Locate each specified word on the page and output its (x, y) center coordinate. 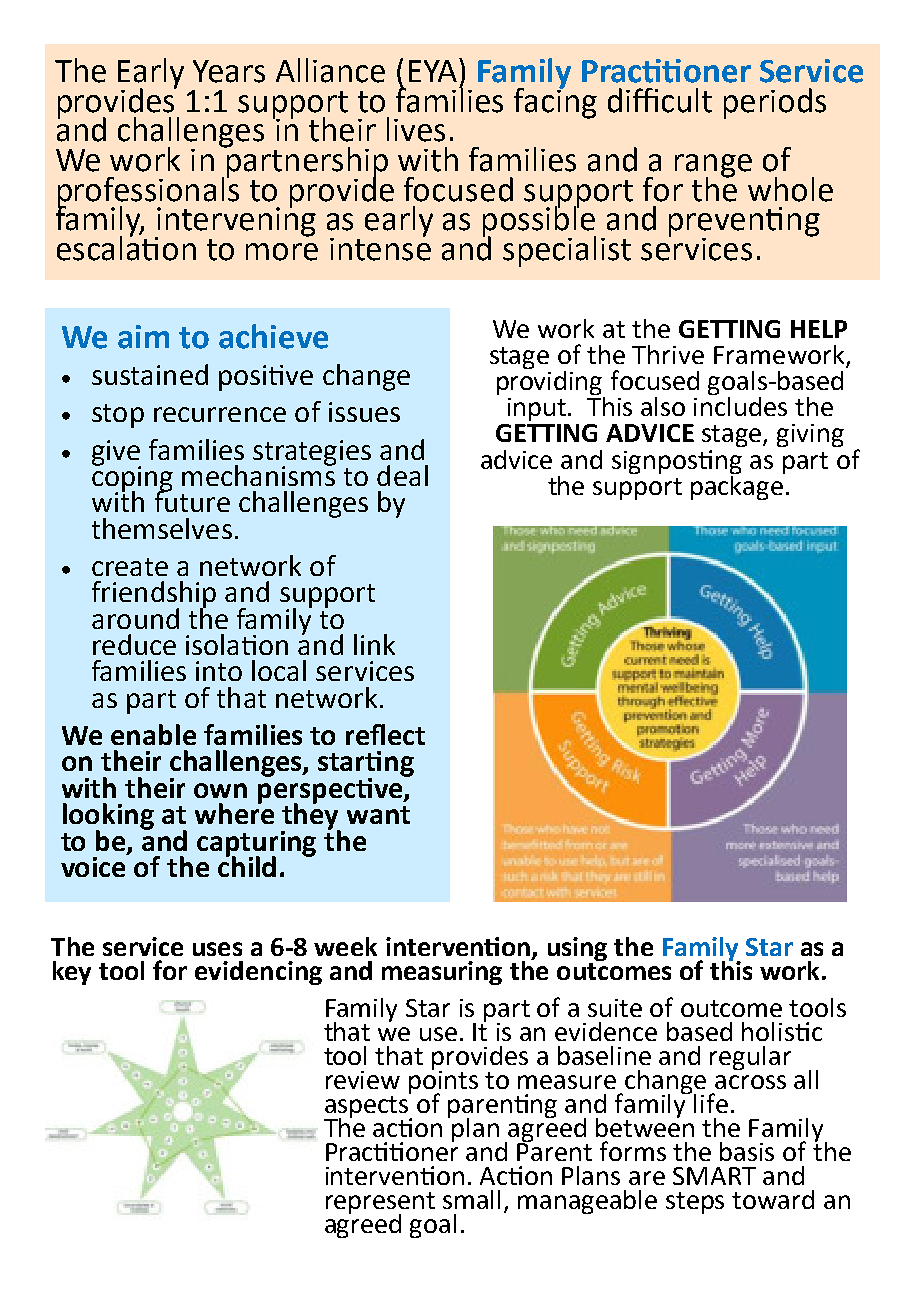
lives (416, 129)
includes (740, 405)
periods (775, 103)
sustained (150, 374)
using (577, 949)
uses (217, 949)
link (374, 644)
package (738, 486)
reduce (134, 644)
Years (229, 71)
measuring (442, 973)
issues (364, 412)
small (471, 1199)
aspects (368, 1106)
